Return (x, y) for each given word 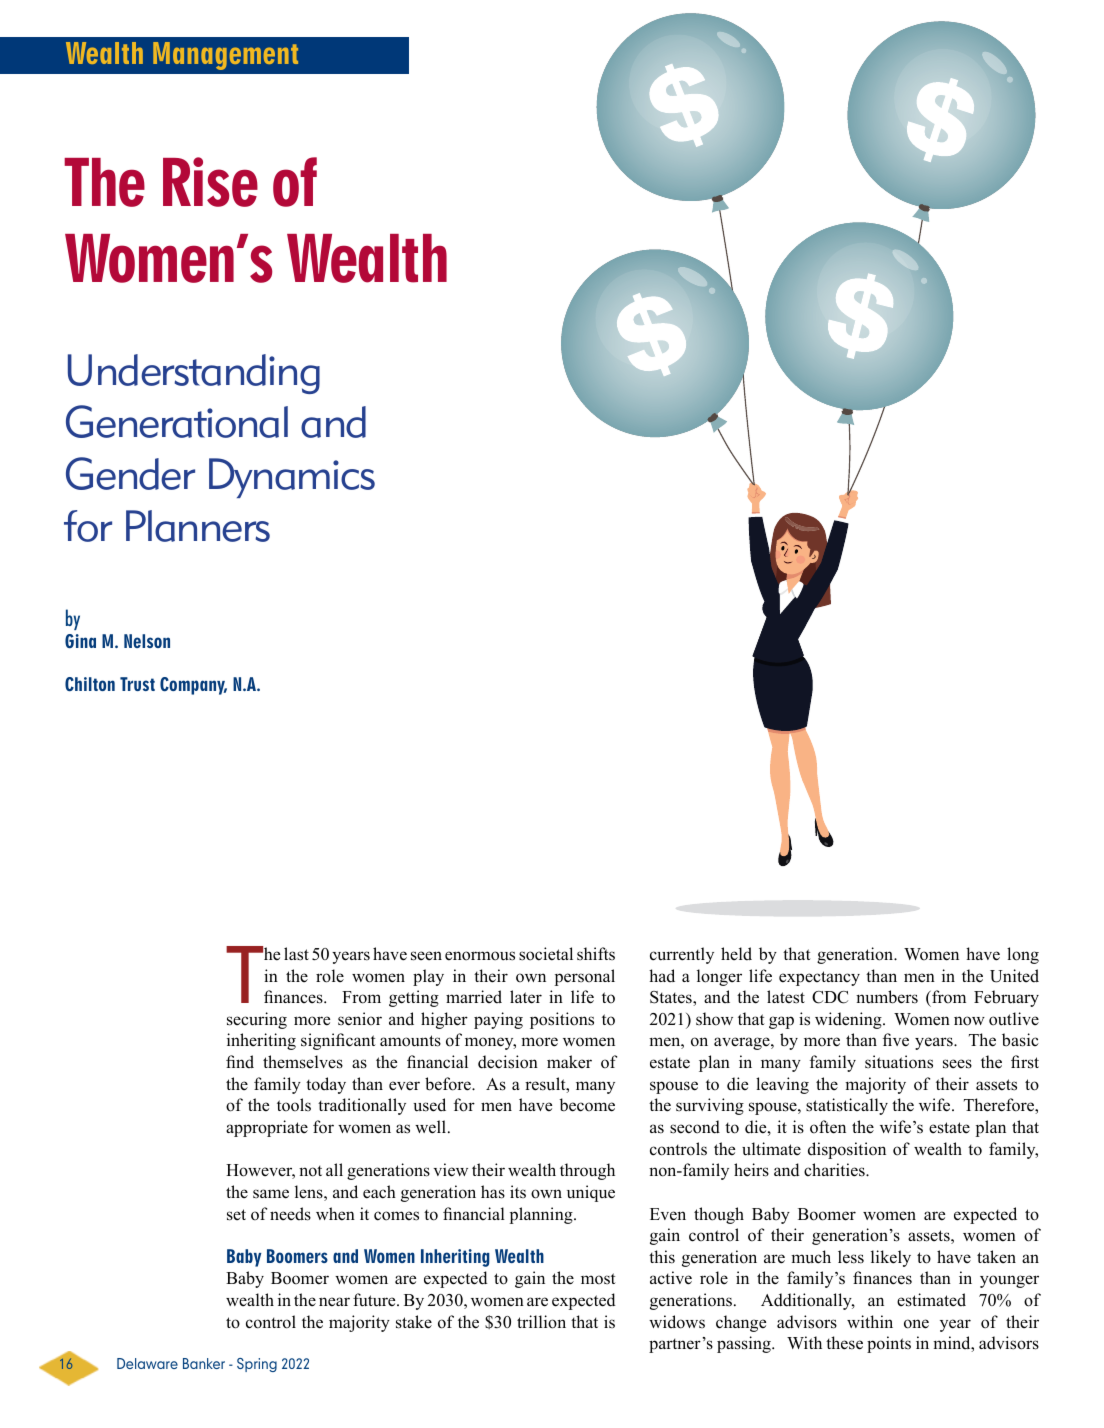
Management (225, 56)
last (296, 954)
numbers (887, 997)
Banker (204, 1363)
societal (546, 954)
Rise (210, 182)
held (736, 954)
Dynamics (292, 478)
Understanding (194, 374)
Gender (130, 473)
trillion (541, 1322)
